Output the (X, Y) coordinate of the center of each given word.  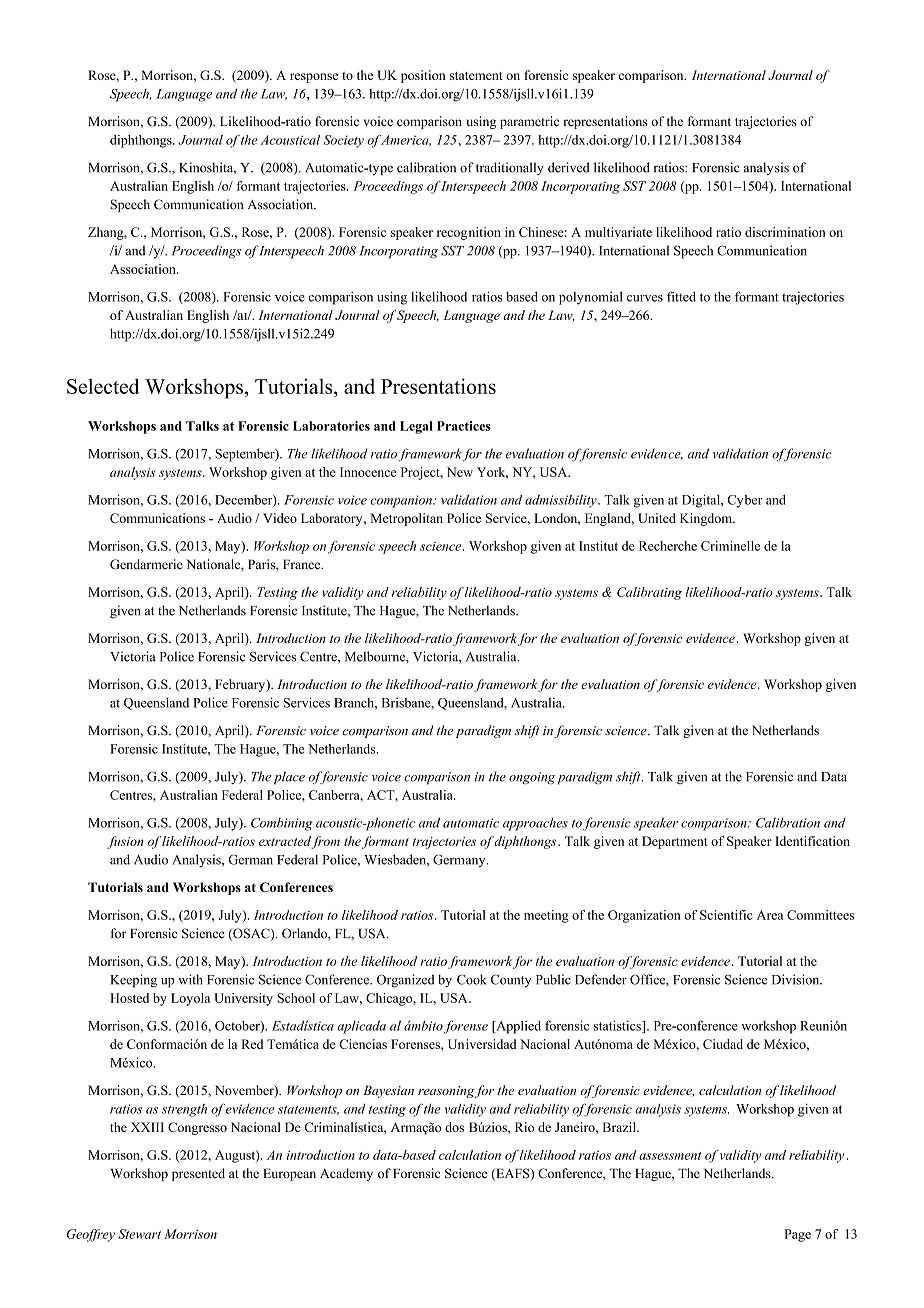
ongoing (532, 778)
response (314, 78)
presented (198, 1174)
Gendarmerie (146, 564)
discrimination (785, 232)
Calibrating (649, 593)
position (423, 76)
